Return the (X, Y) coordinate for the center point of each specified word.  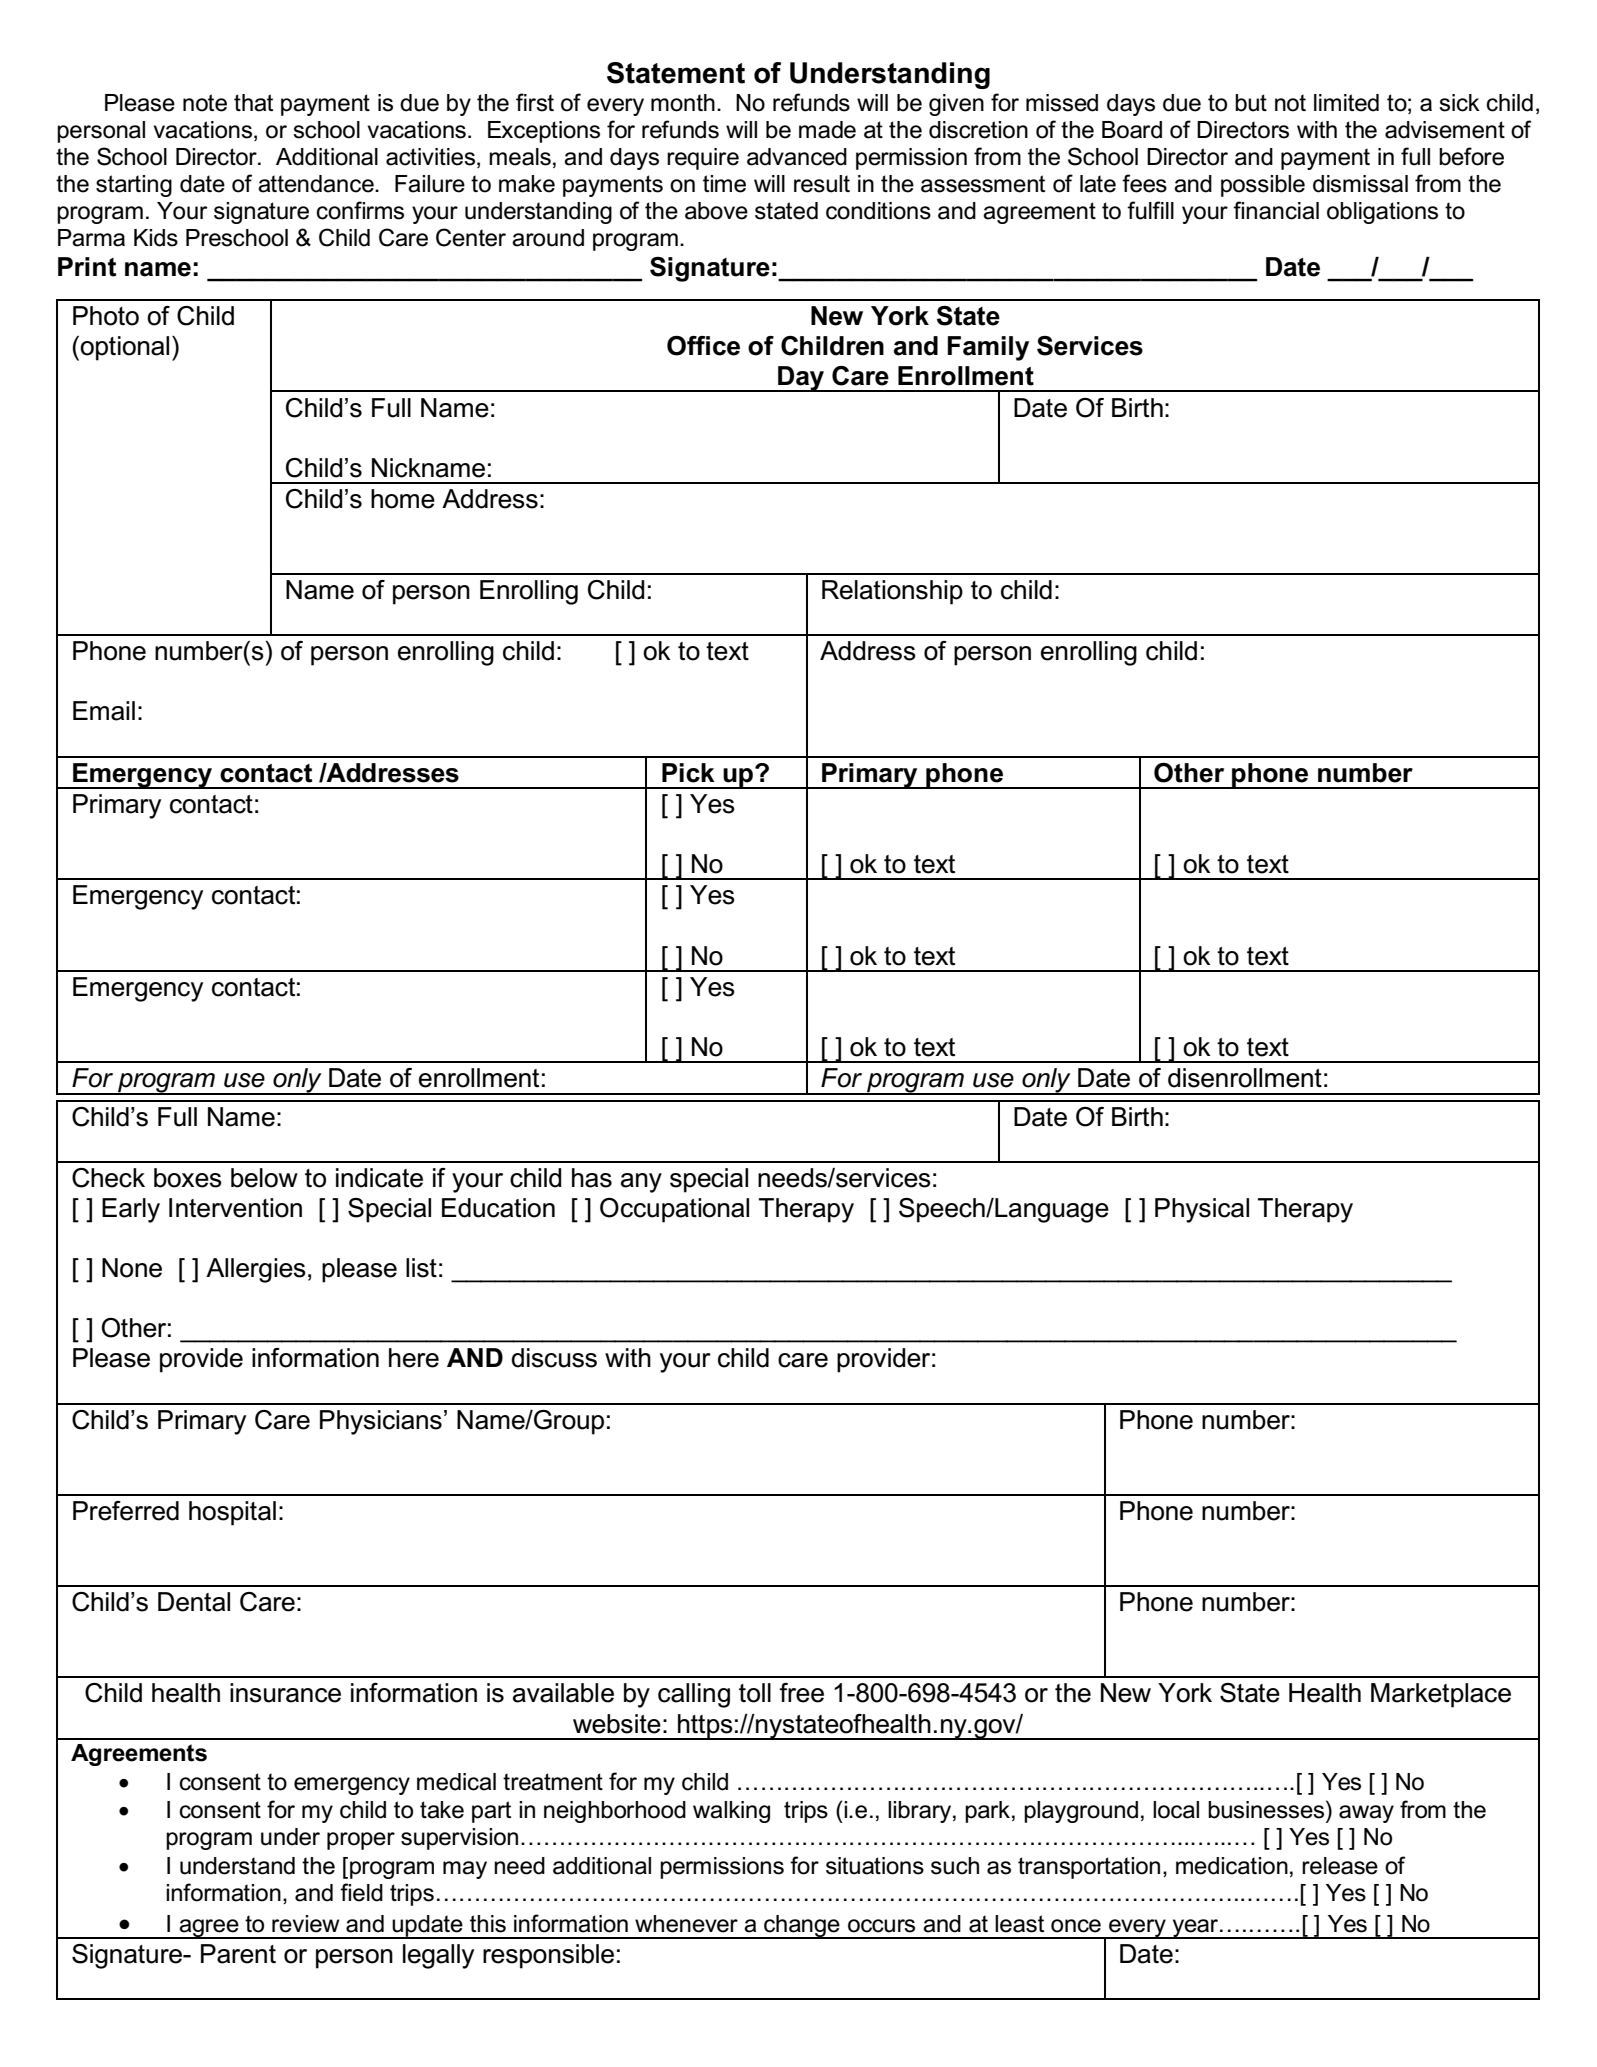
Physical (1202, 1210)
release (1340, 1866)
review (306, 1924)
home (403, 499)
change (802, 1927)
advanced (797, 157)
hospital (232, 1513)
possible (1263, 186)
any (641, 1183)
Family (988, 348)
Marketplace (1441, 1695)
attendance (317, 184)
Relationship (892, 592)
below (264, 1178)
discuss (554, 1358)
